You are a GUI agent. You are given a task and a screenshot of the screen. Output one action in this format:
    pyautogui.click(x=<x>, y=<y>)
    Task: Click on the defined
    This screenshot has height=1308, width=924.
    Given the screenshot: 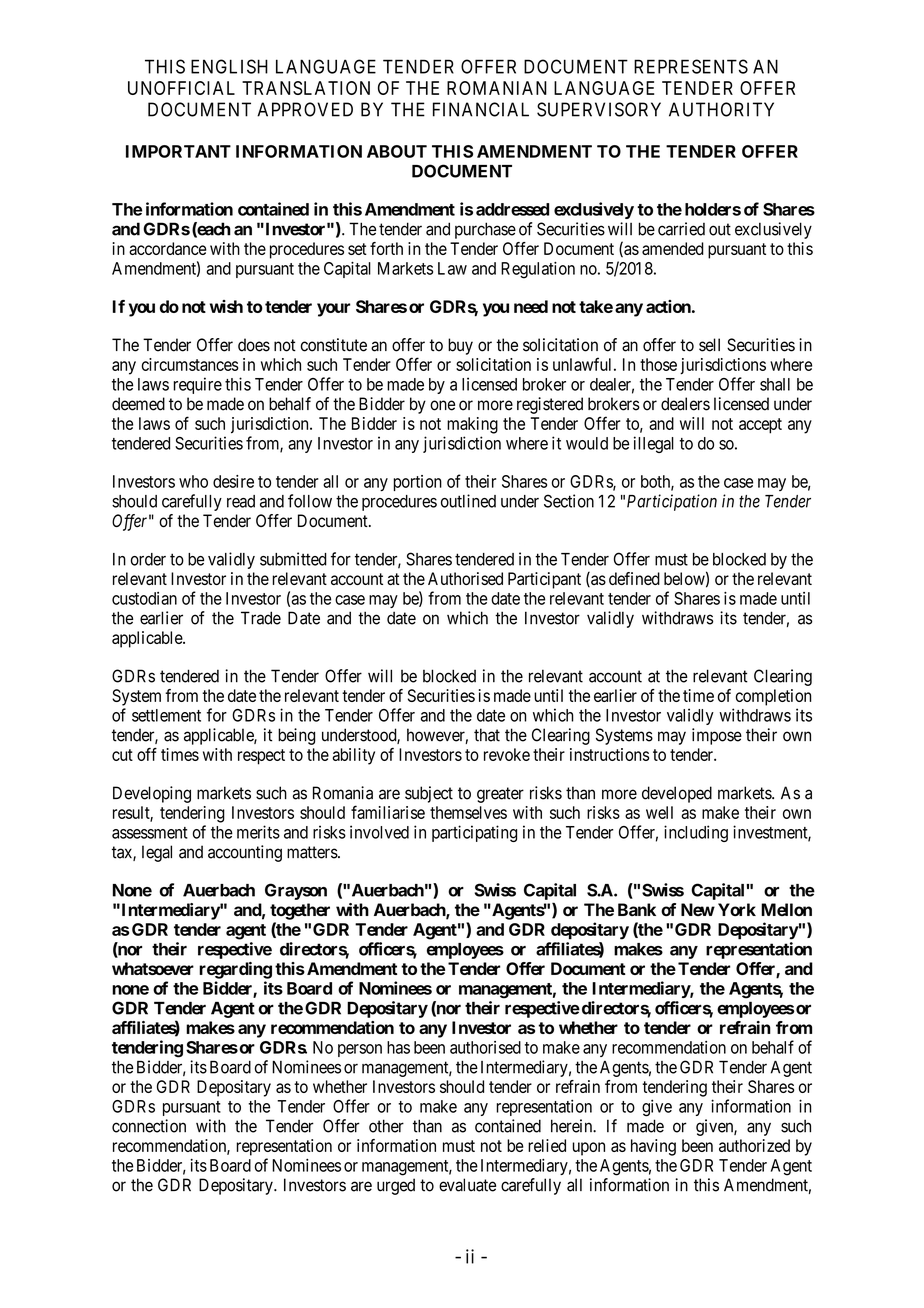 What is the action you would take?
    pyautogui.click(x=634, y=578)
